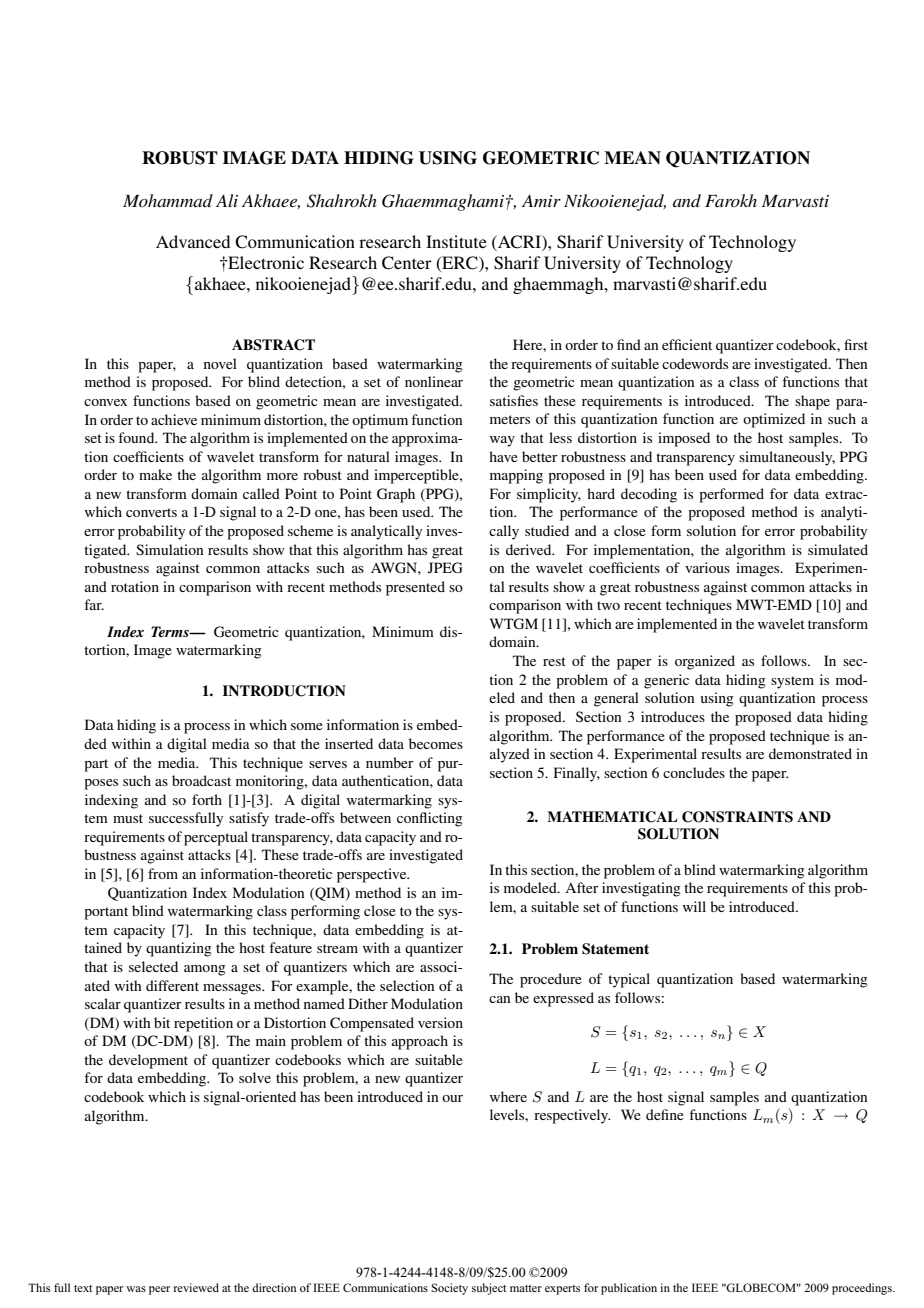 The image size is (924, 1308). Describe the element at coordinates (516, 476) in the document. I see `mapping` at that location.
